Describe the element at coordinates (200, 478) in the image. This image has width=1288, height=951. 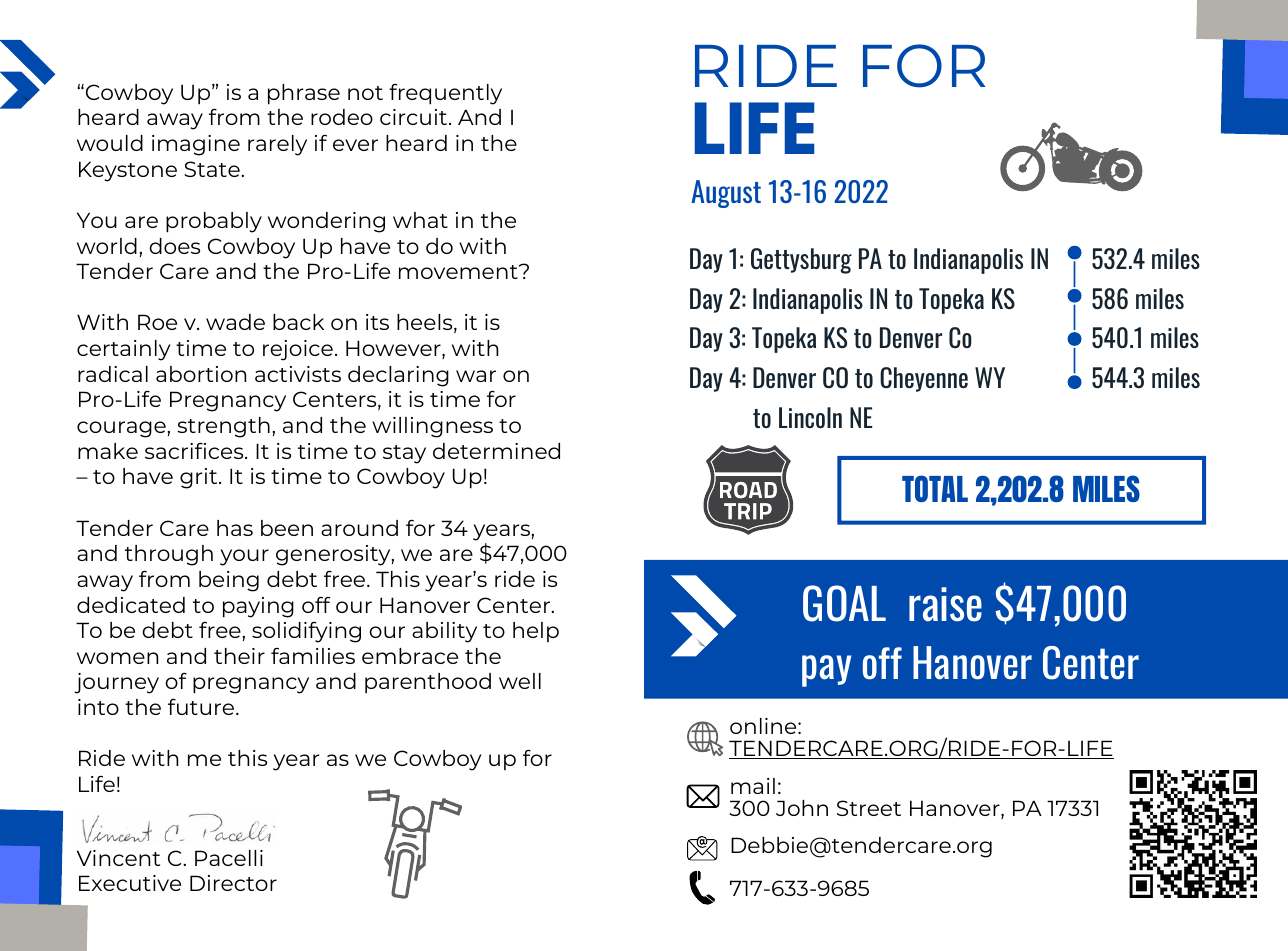
I see `grit` at that location.
